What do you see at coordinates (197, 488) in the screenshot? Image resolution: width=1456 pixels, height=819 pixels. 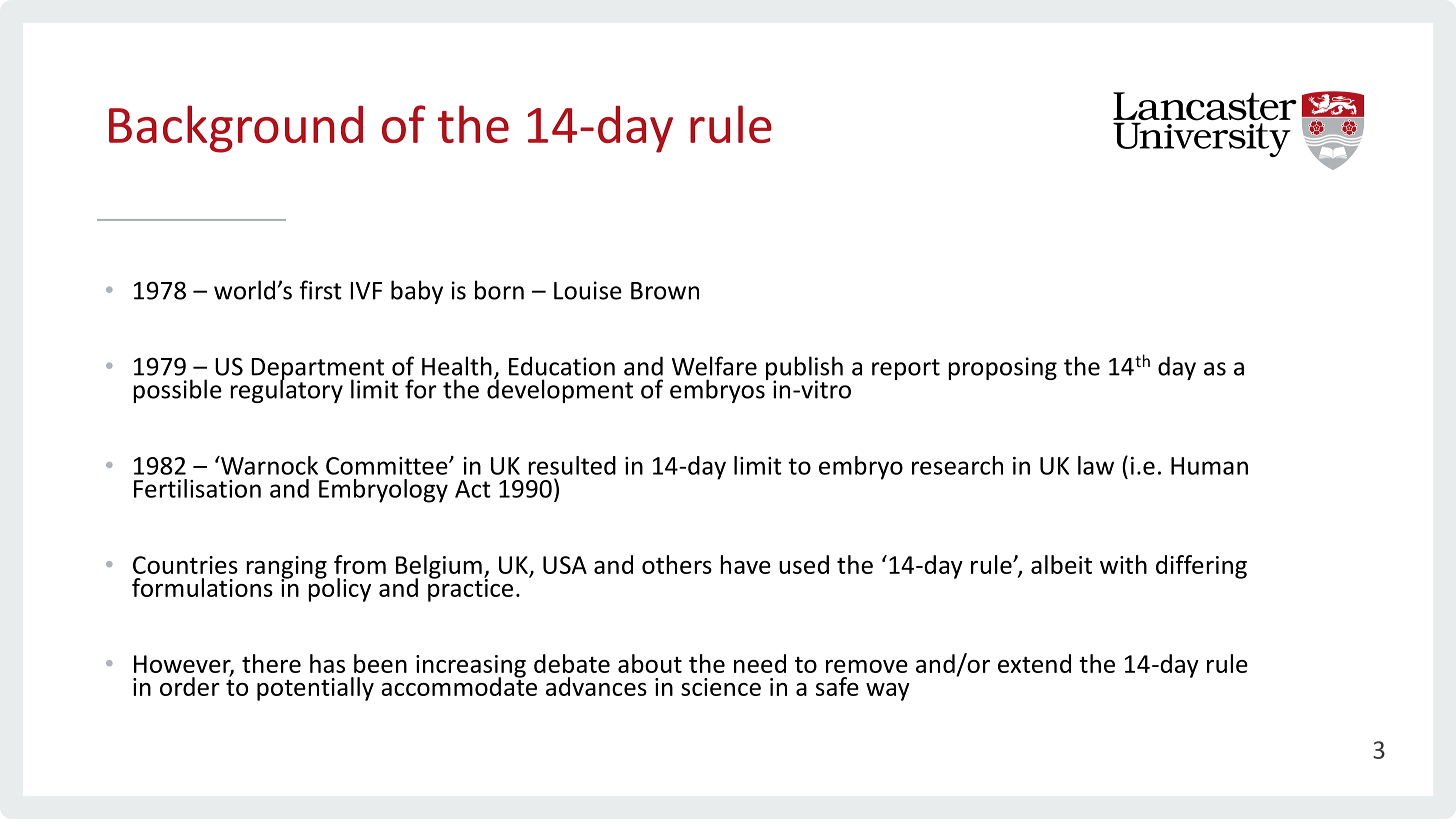 I see `Fertilisation` at bounding box center [197, 488].
